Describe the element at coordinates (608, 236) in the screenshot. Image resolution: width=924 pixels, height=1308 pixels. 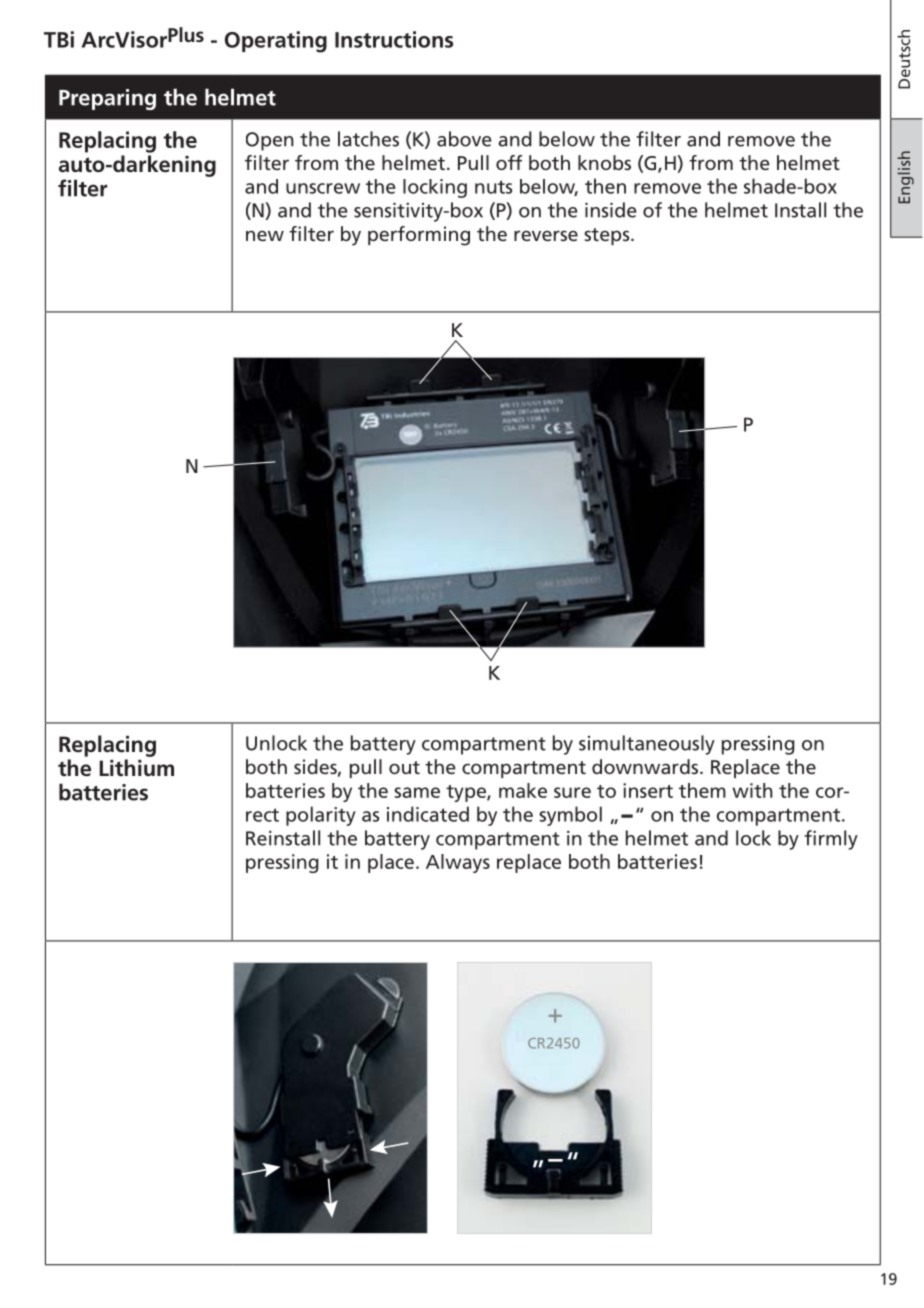
I see `steps` at that location.
